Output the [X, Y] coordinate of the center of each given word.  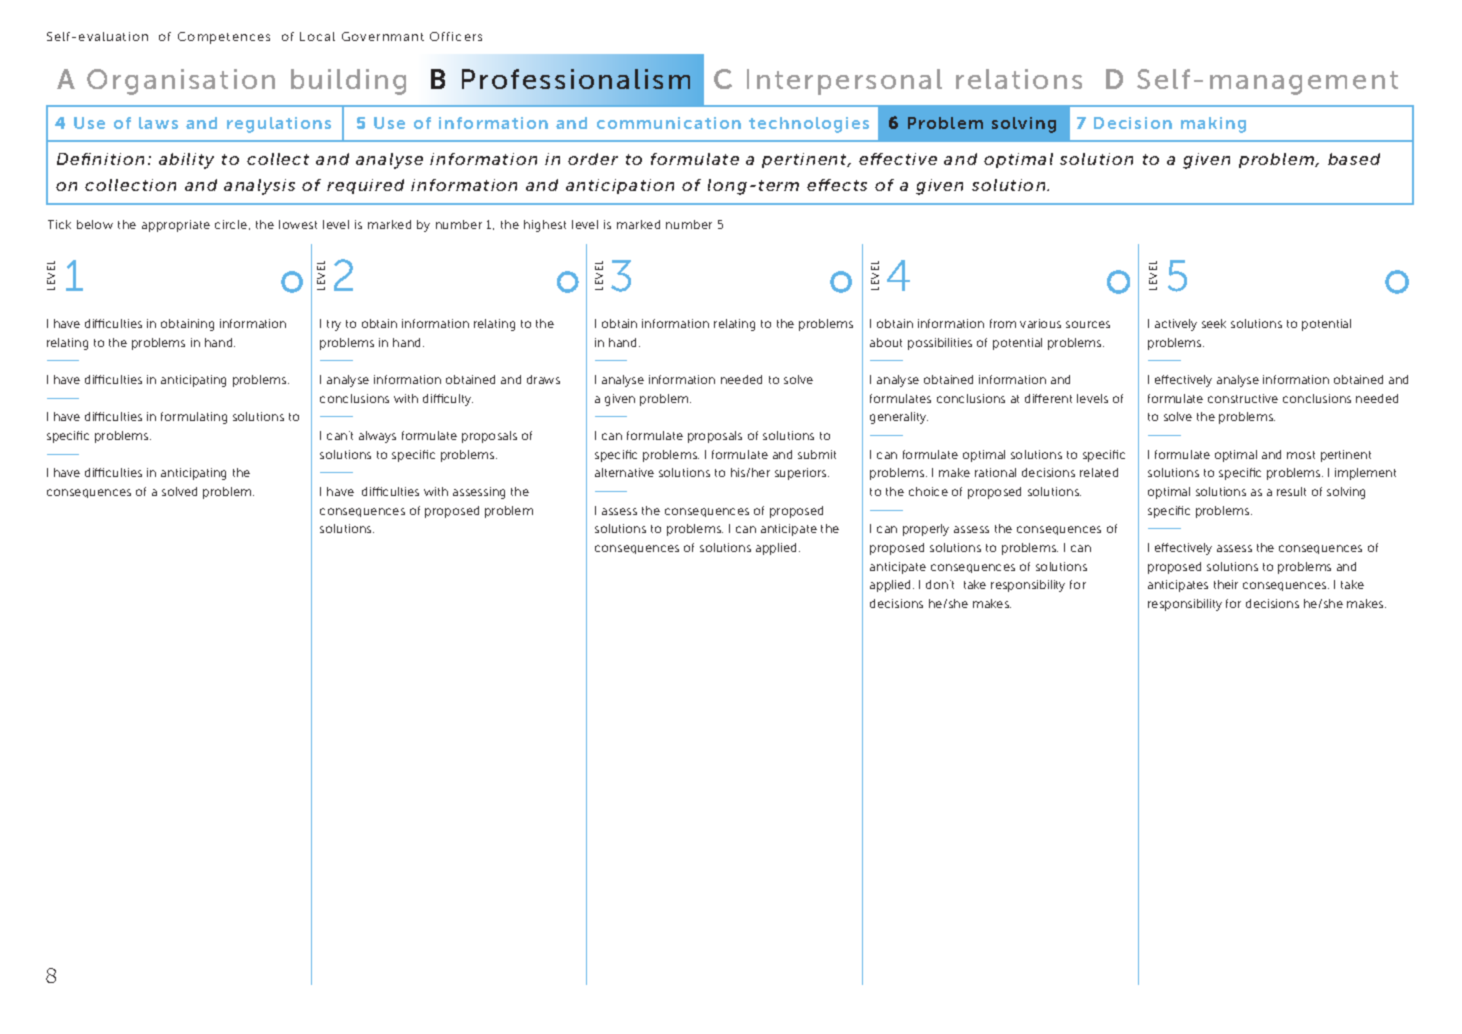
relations [1019, 79]
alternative [624, 472]
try [334, 325]
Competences [224, 38]
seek [1214, 323]
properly [926, 530]
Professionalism [576, 79]
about [886, 342]
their [1226, 584]
